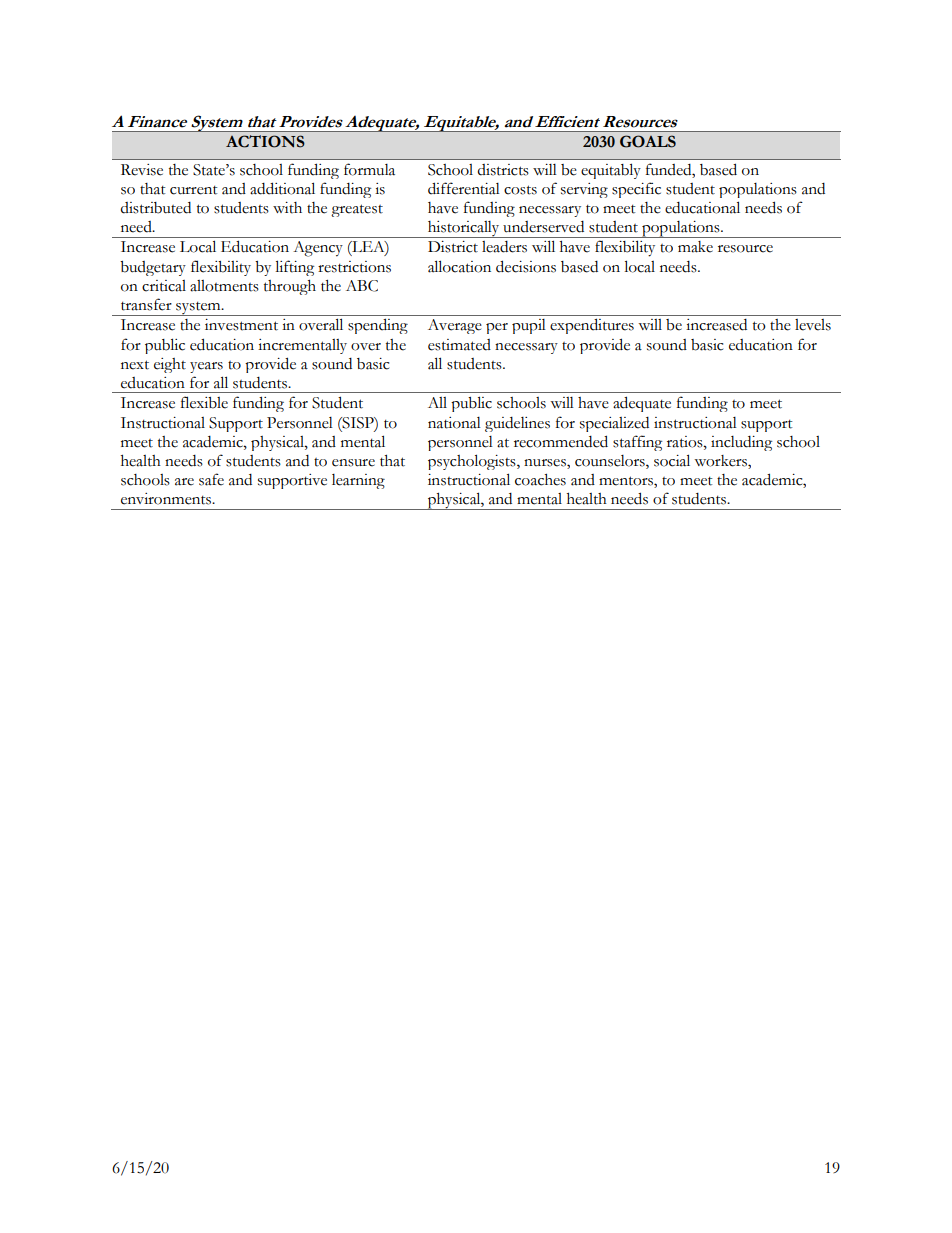 This screenshot has height=1233, width=952. Describe the element at coordinates (721, 462) in the screenshot. I see `workers` at that location.
